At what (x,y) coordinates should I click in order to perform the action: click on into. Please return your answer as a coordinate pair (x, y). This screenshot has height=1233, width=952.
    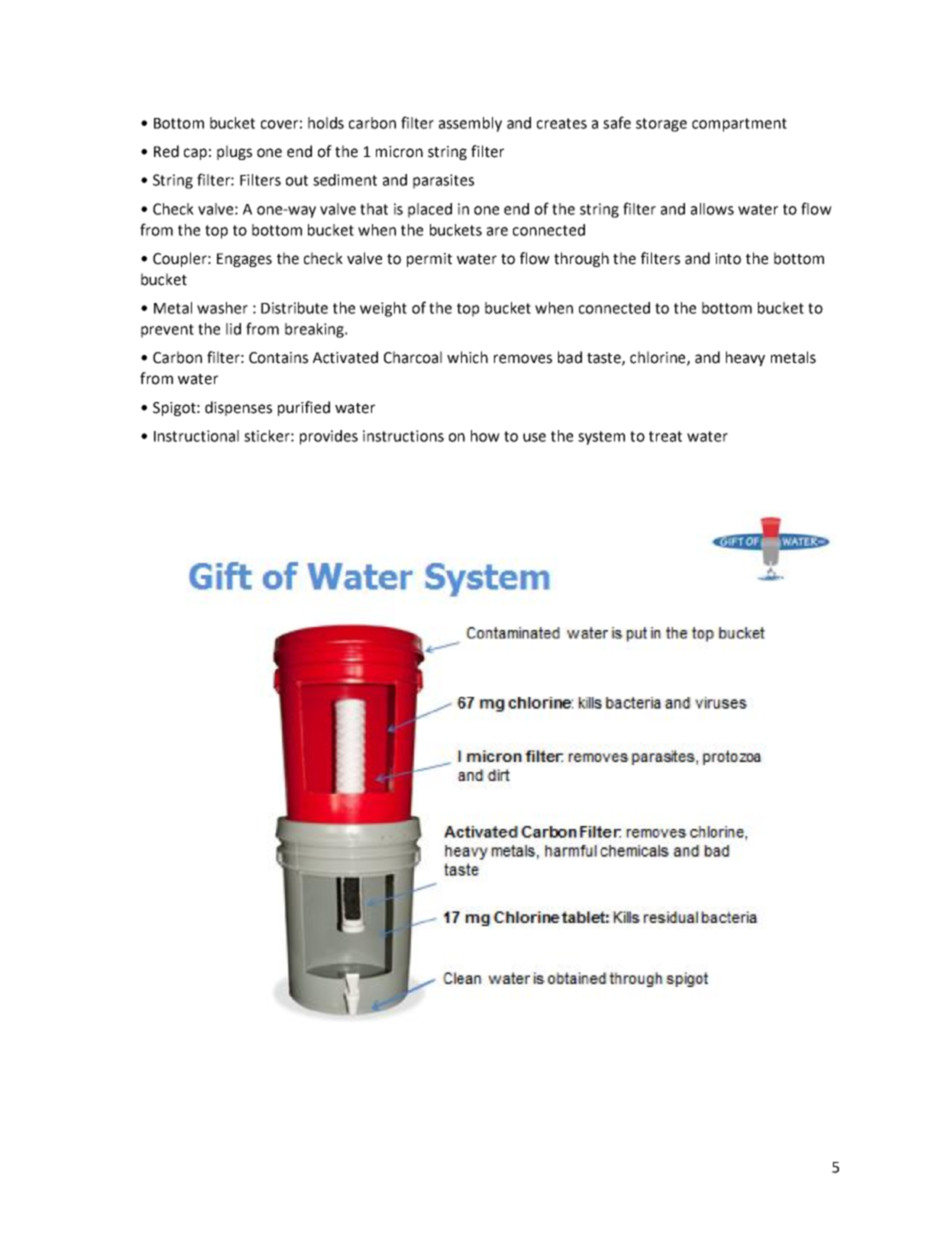
    Looking at the image, I should click on (728, 259).
